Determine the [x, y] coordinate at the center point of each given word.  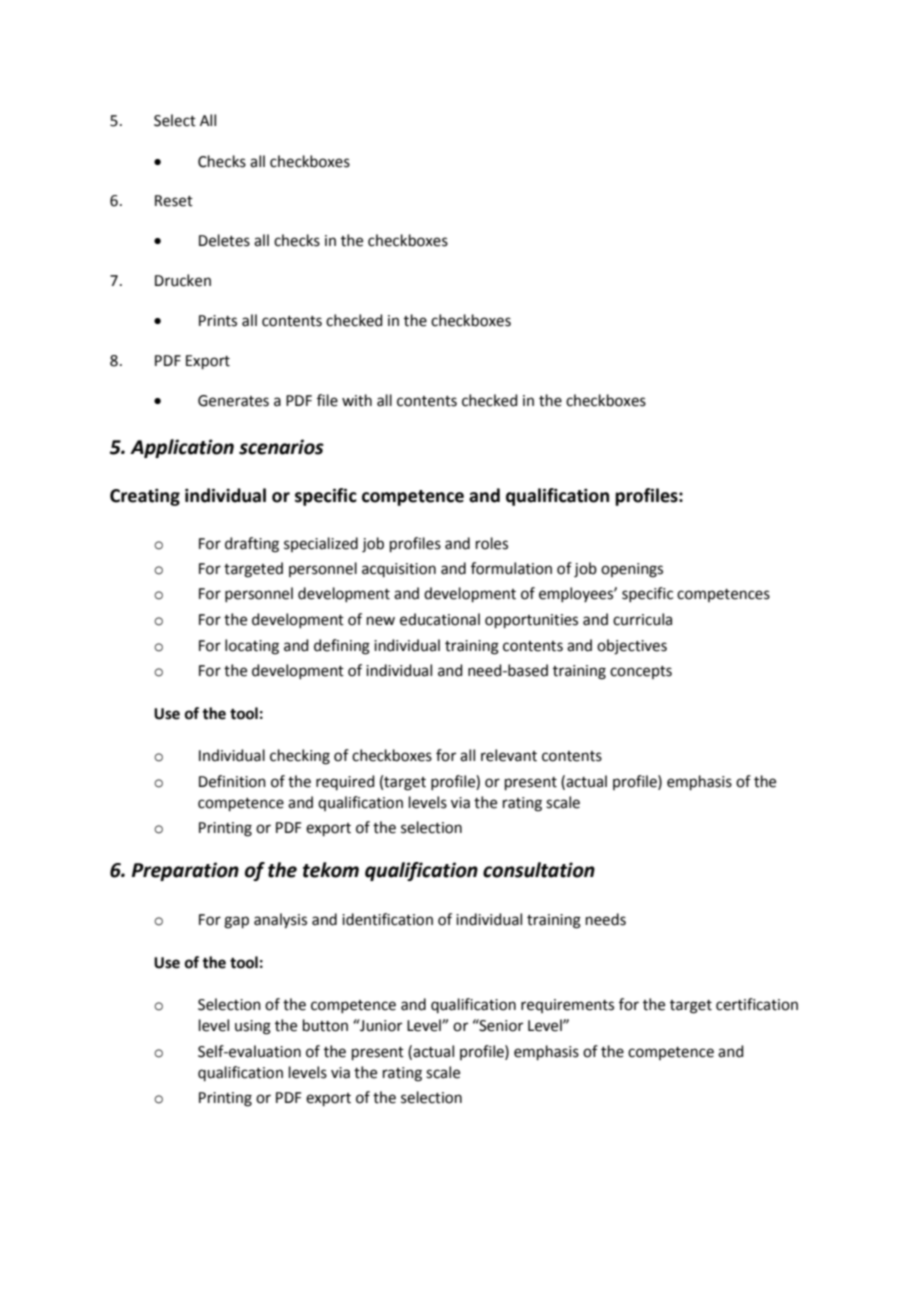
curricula [642, 619]
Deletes [224, 240]
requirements [567, 1006]
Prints [218, 321]
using [253, 1027]
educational [440, 619]
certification [757, 1004]
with [357, 400]
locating [252, 647]
